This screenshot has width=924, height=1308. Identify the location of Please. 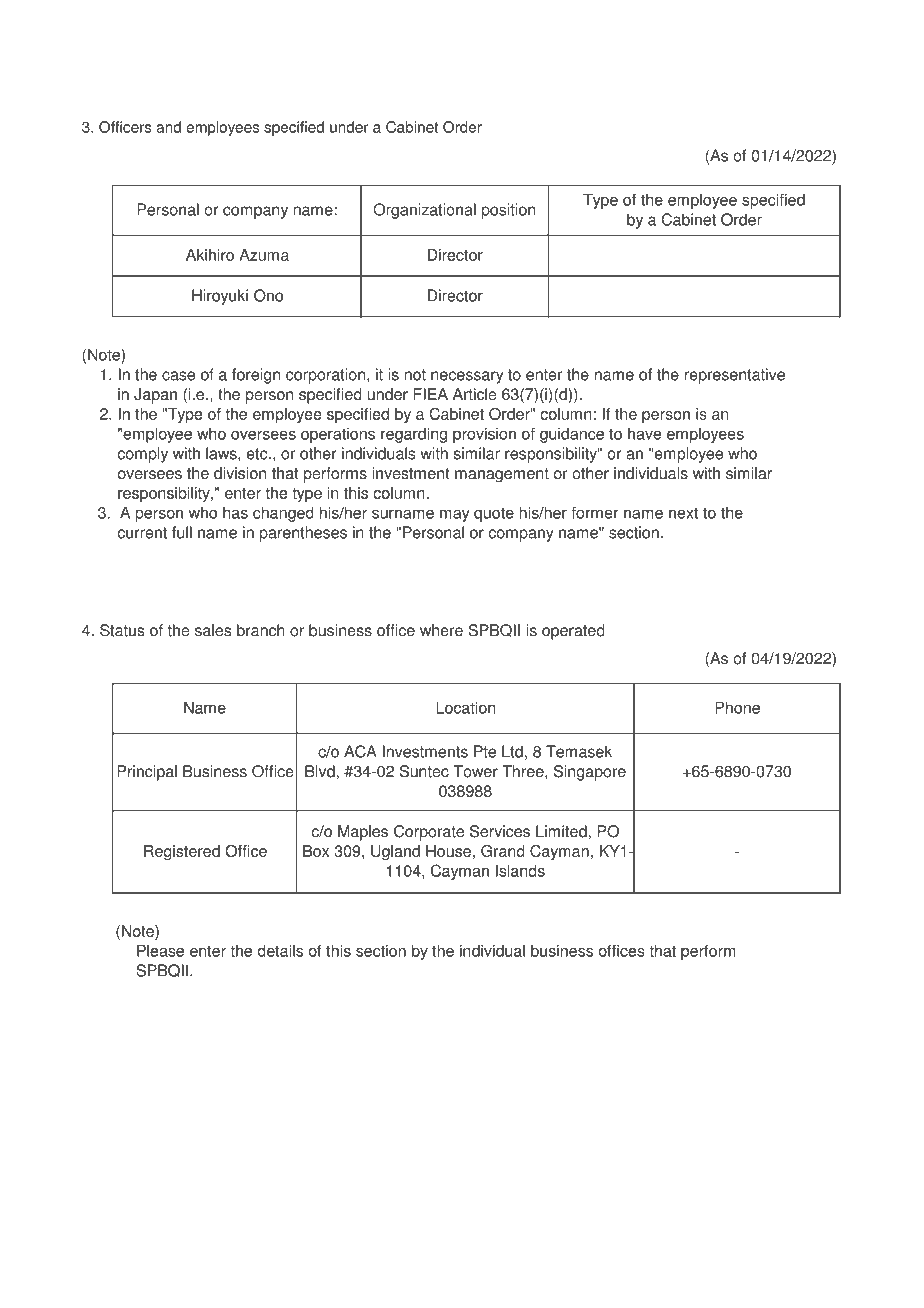
(160, 951).
